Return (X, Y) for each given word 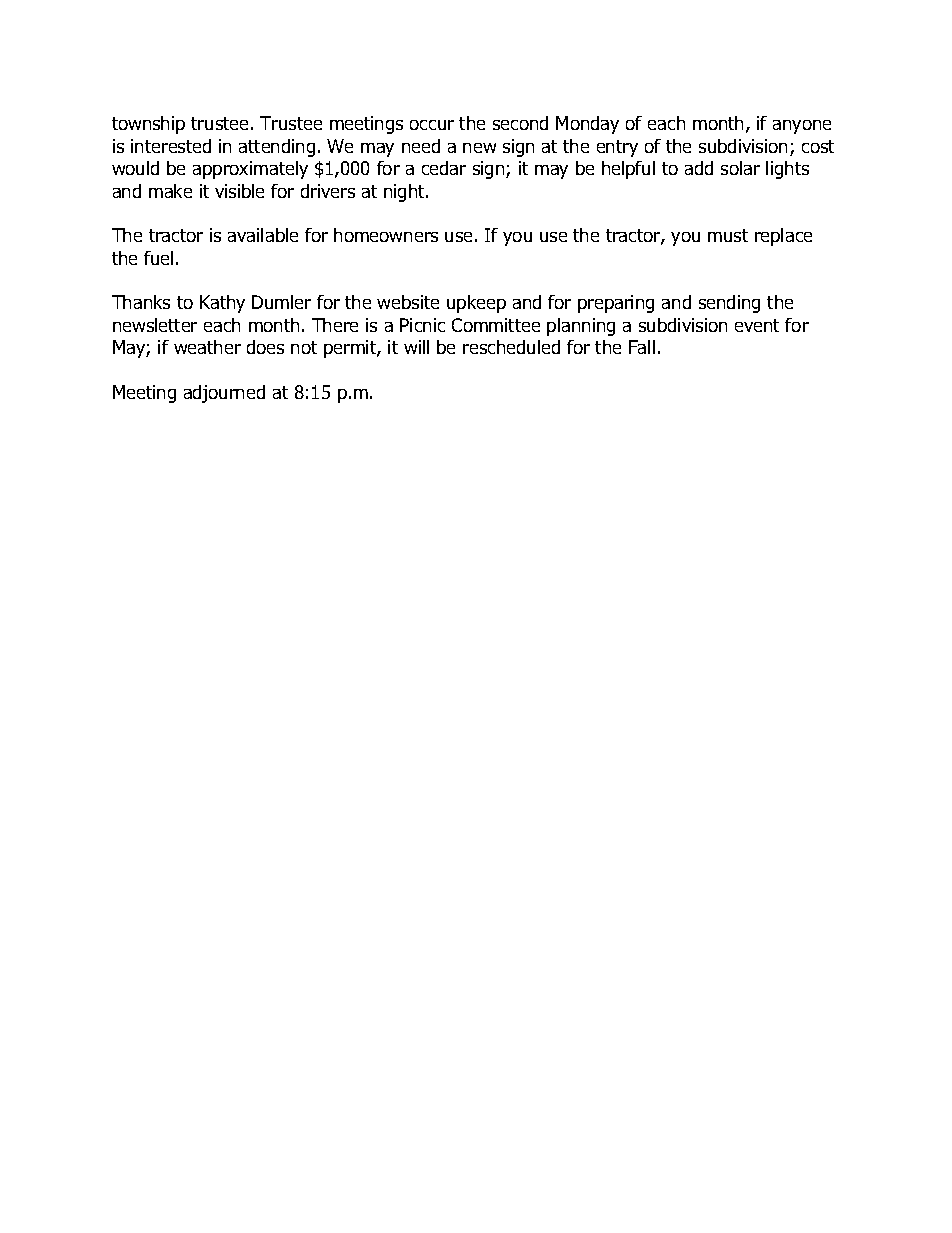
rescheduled (511, 347)
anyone (802, 127)
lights (787, 170)
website (408, 302)
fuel (158, 258)
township (148, 125)
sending (729, 304)
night (405, 193)
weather (207, 347)
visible (239, 191)
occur (432, 125)
